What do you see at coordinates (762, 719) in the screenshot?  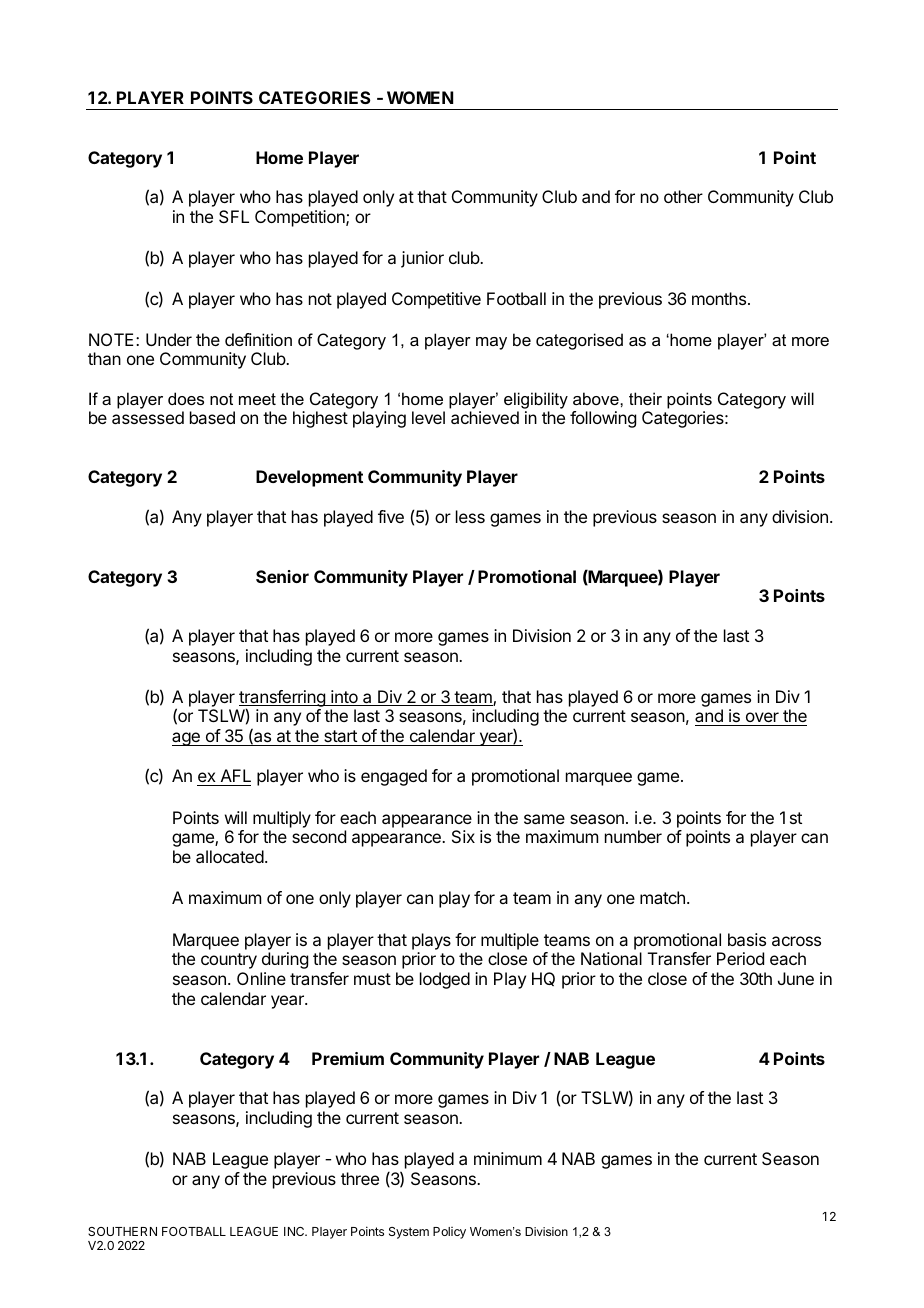 I see `over` at bounding box center [762, 719].
